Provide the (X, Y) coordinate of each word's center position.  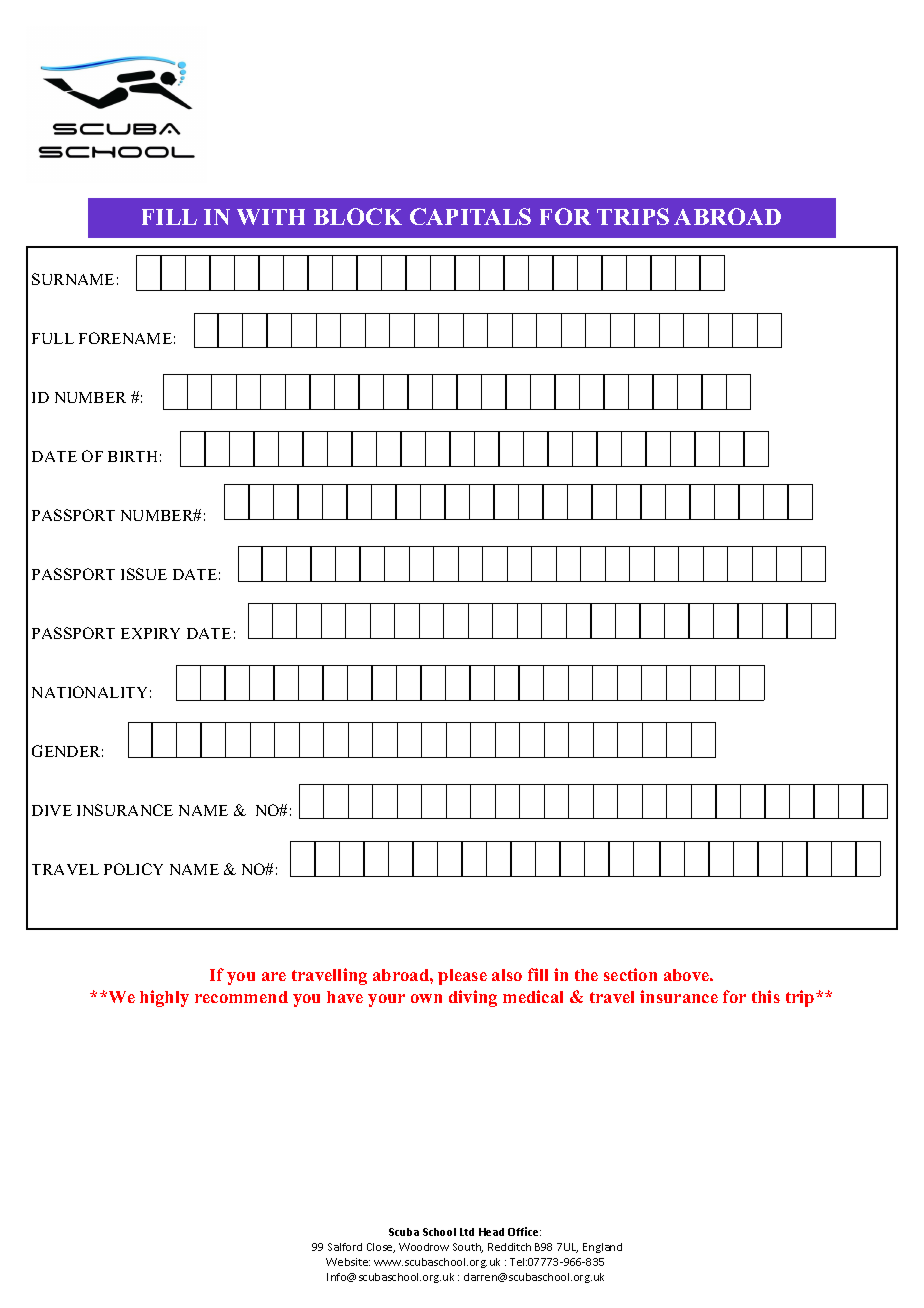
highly (164, 998)
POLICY (133, 869)
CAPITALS (470, 216)
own (426, 998)
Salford (345, 1247)
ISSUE (144, 574)
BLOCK (358, 216)
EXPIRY (150, 633)
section (630, 974)
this (766, 996)
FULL (53, 338)
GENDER (67, 751)
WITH (271, 217)
